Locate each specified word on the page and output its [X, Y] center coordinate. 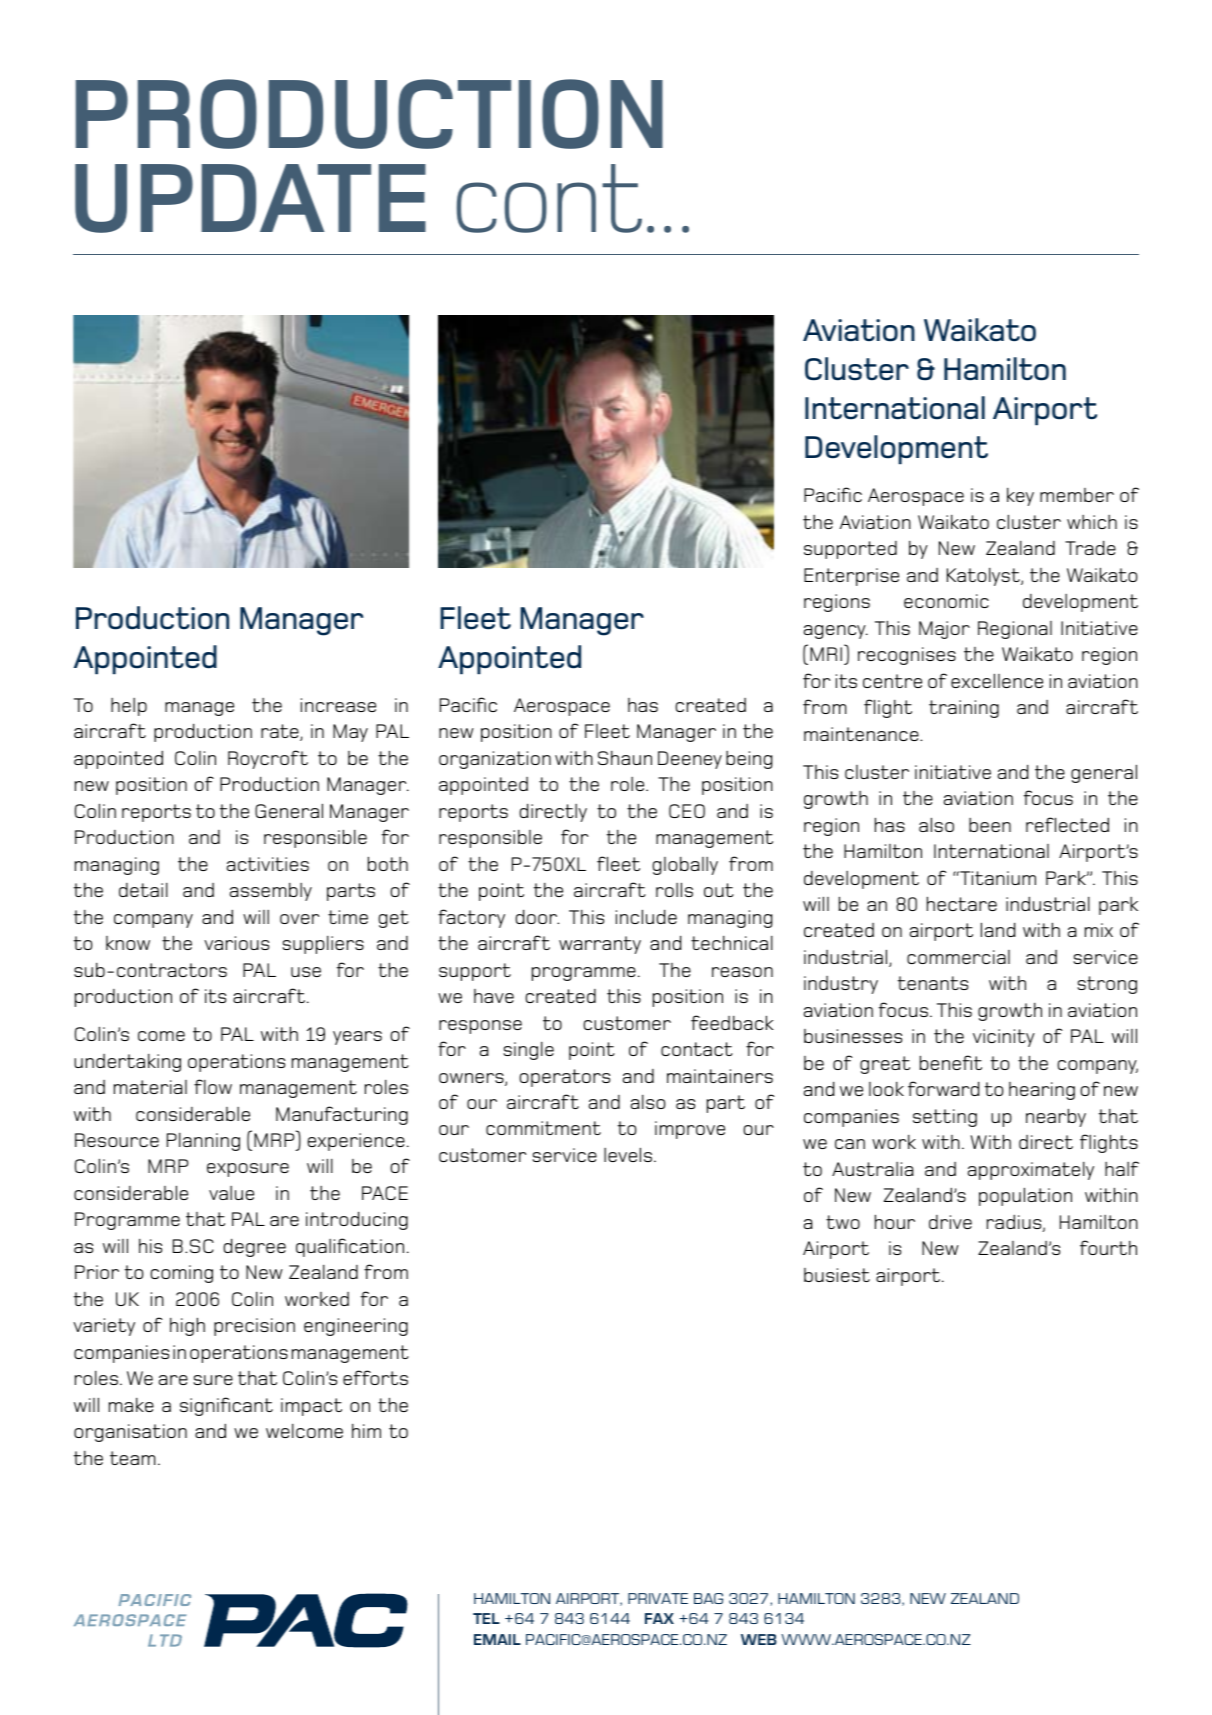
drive [950, 1222]
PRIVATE [658, 1598]
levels [629, 1154]
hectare [962, 903]
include [646, 916]
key [1020, 497]
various [236, 943]
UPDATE [250, 198]
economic [946, 601]
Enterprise [851, 577]
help [129, 707]
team [133, 1458]
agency [836, 632]
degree [254, 1247]
